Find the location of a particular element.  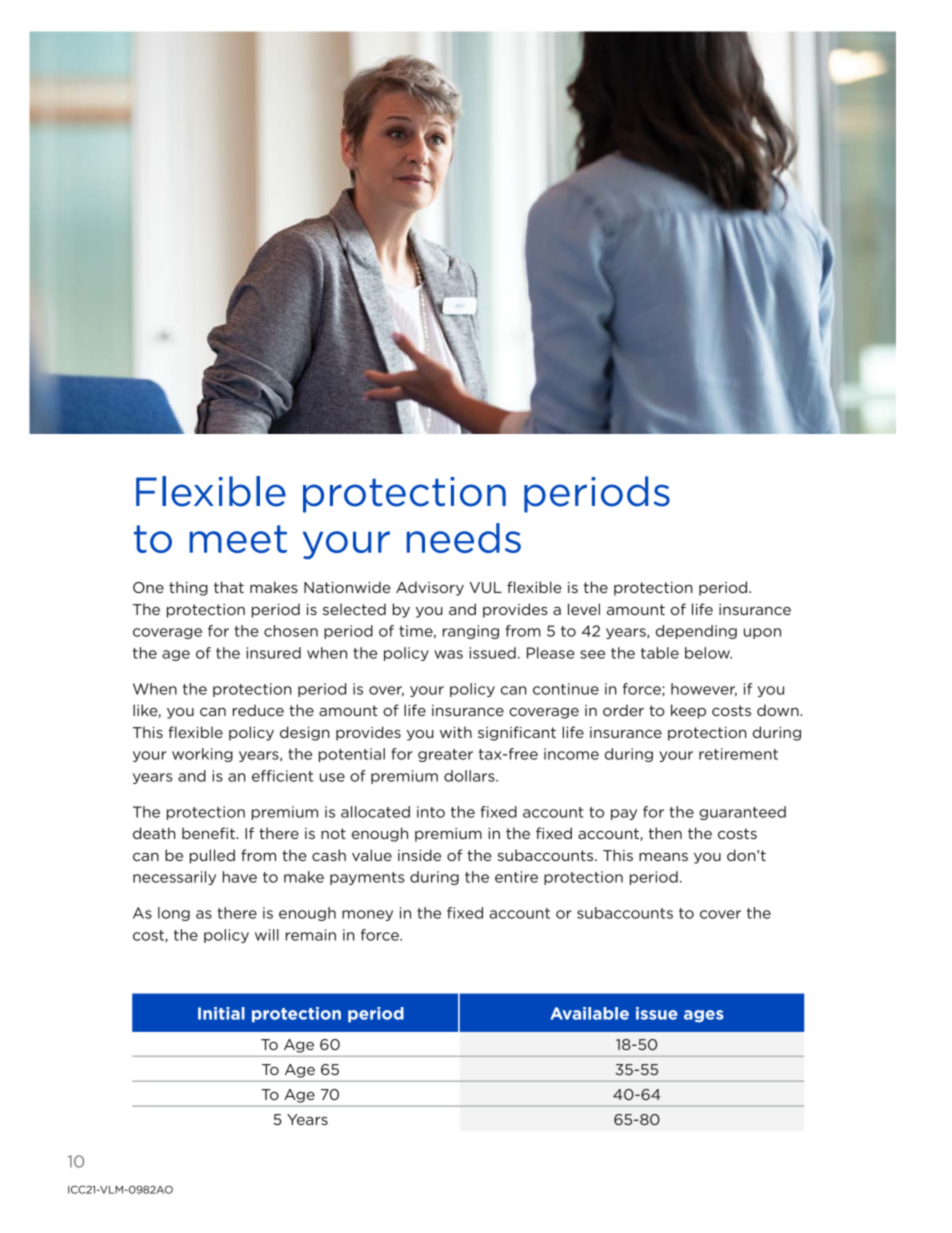

needs is located at coordinates (464, 538).
